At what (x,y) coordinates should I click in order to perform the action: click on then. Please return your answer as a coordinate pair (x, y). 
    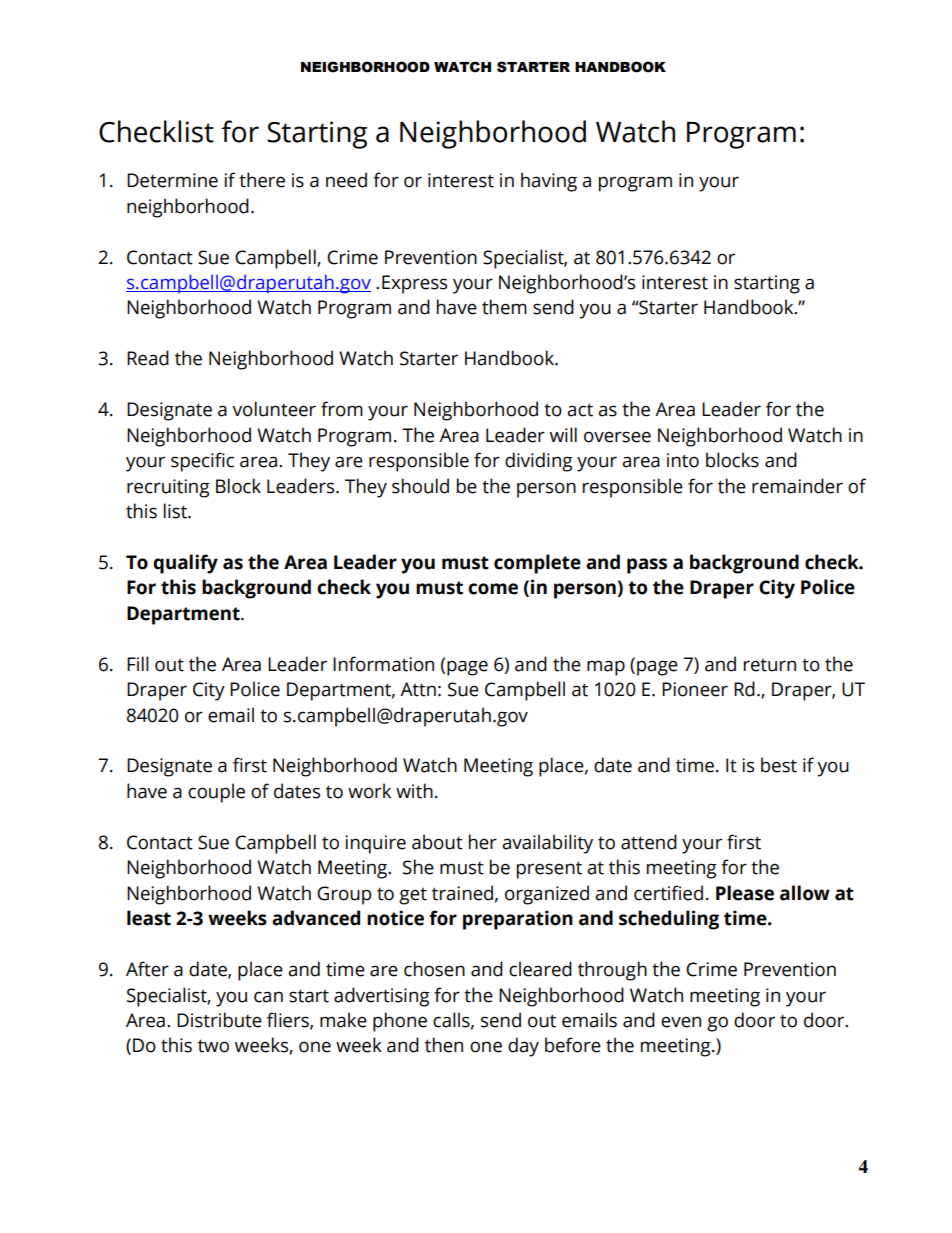
    Looking at the image, I should click on (444, 1045).
